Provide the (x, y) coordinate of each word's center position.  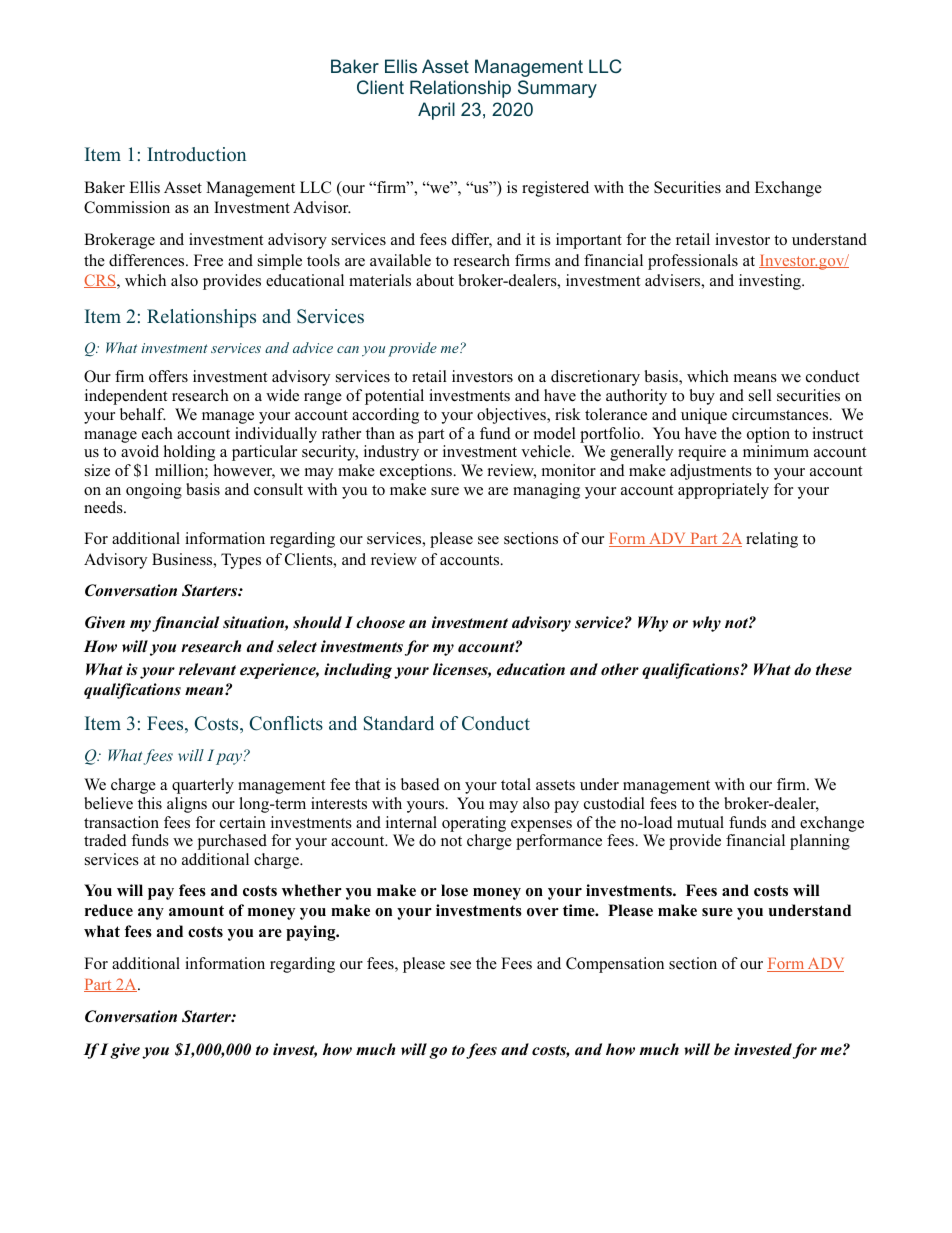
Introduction (196, 154)
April (436, 111)
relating (772, 540)
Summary (557, 89)
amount (196, 911)
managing (546, 491)
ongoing (154, 491)
